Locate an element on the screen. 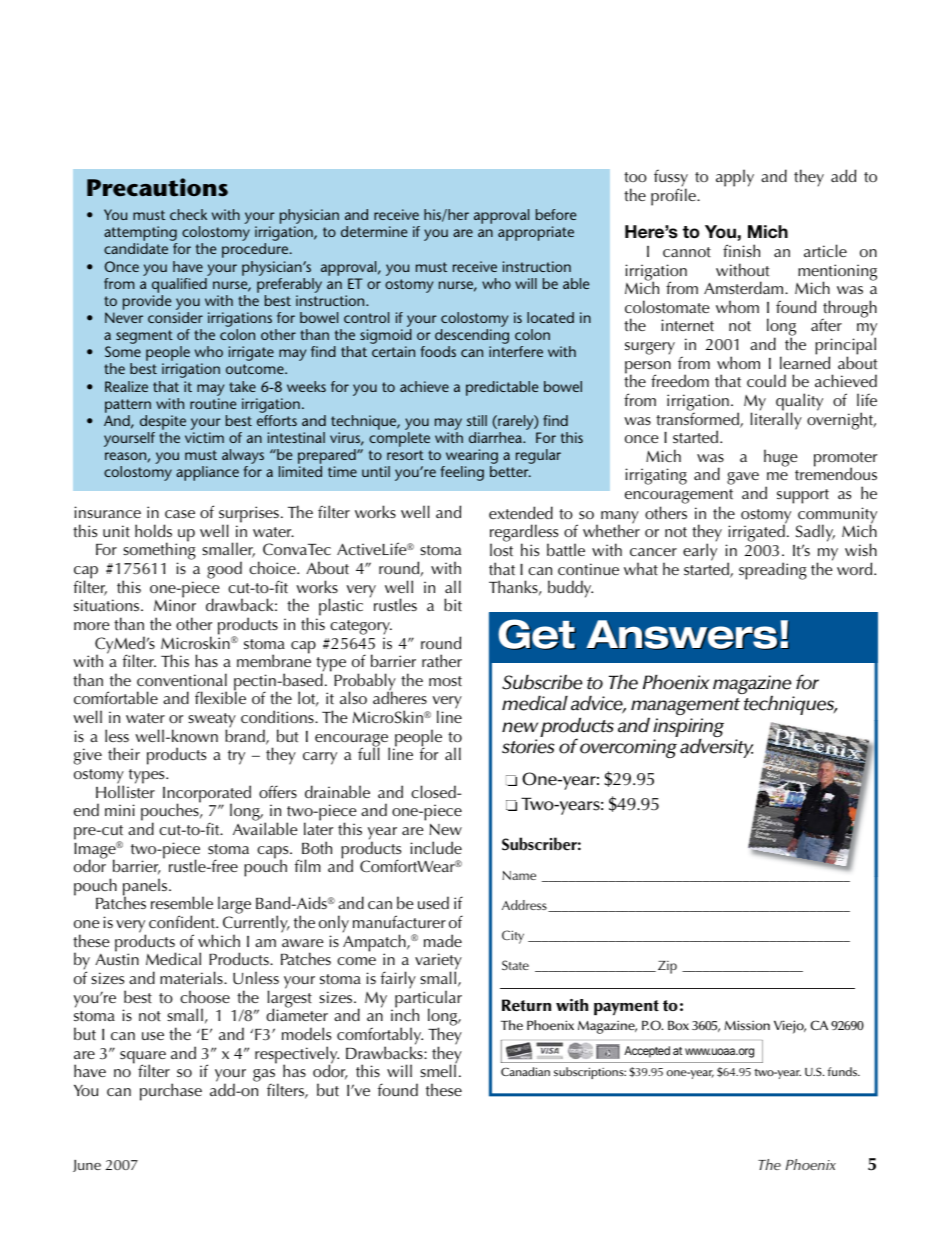 Image resolution: width=952 pixels, height=1233 pixels. funds is located at coordinates (843, 1071).
